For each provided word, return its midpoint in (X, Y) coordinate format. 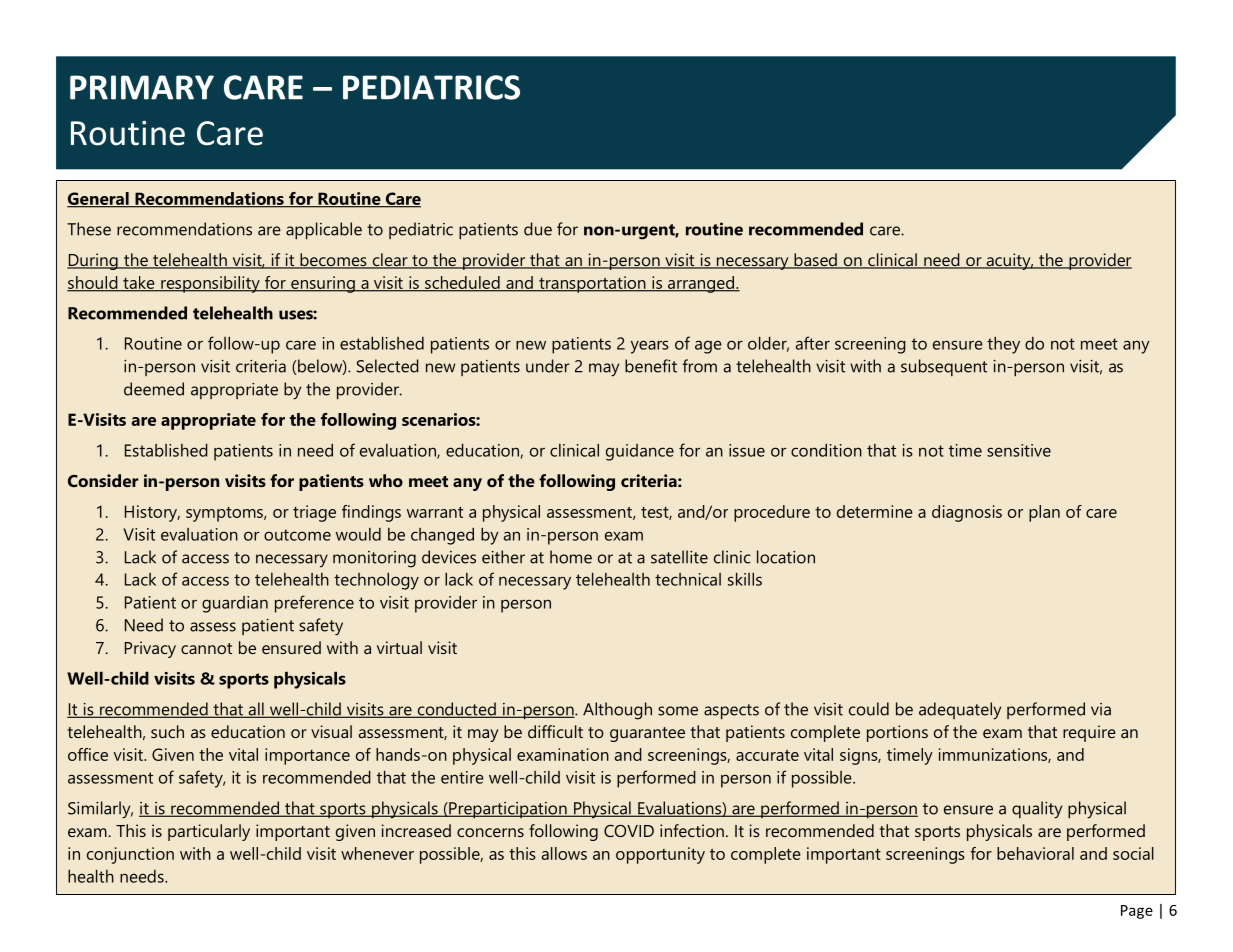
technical (688, 579)
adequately (960, 711)
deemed (154, 389)
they (1003, 345)
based (815, 261)
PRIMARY (142, 87)
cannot (206, 648)
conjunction (130, 855)
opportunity (660, 855)
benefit (651, 366)
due (538, 229)
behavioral (1035, 853)
